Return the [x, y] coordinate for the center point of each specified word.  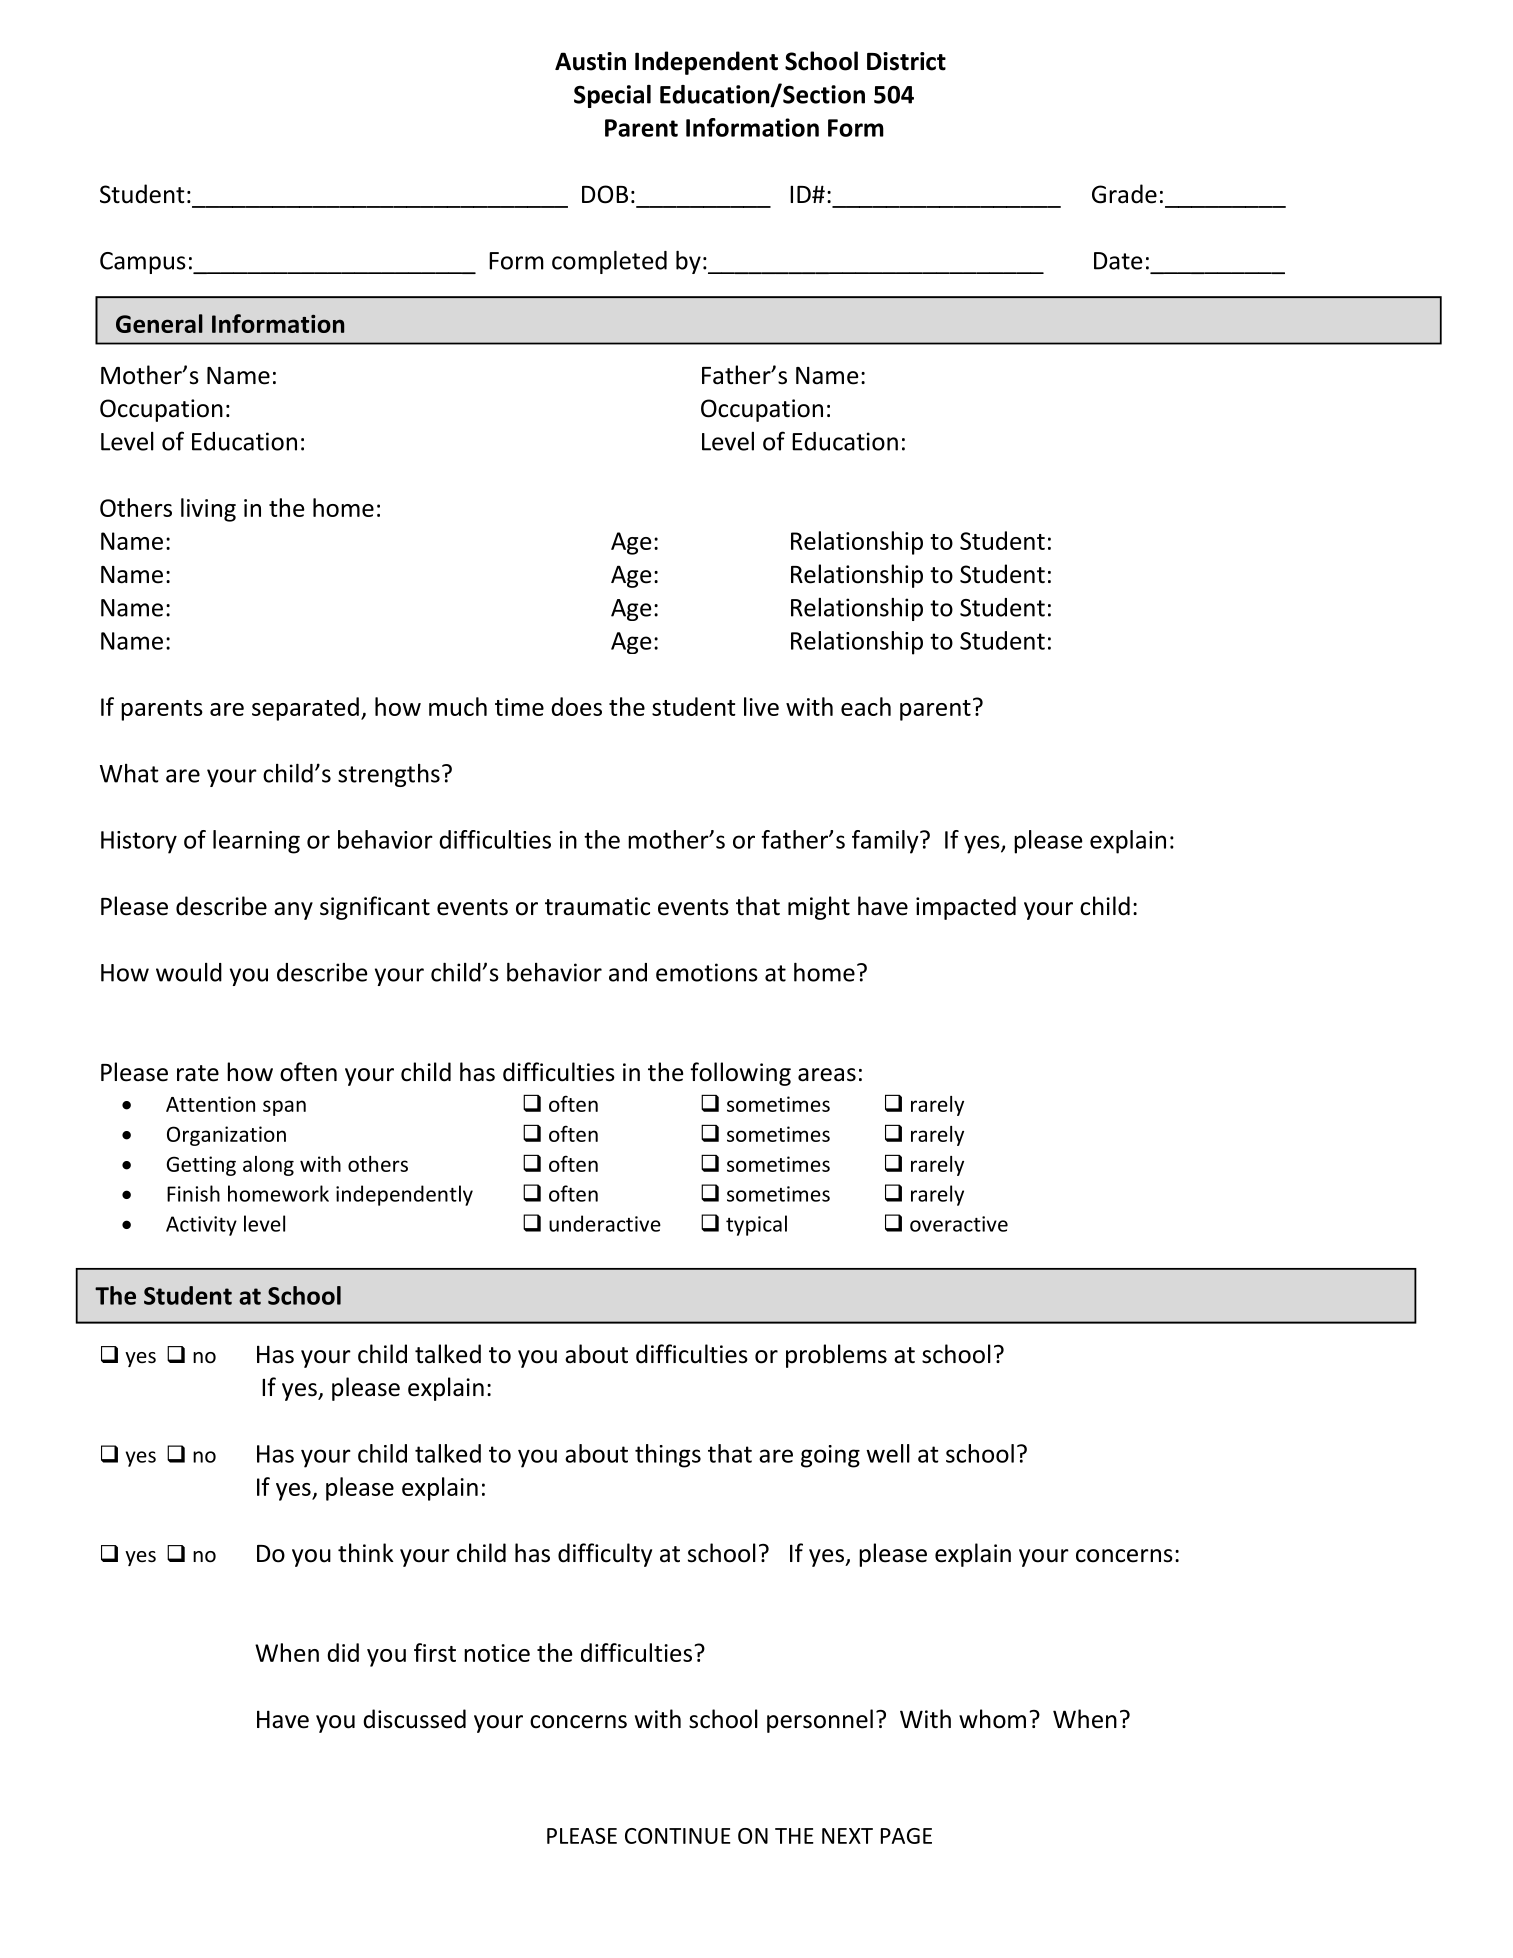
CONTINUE [678, 1836]
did [343, 1652]
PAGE [906, 1836]
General [159, 323]
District [906, 61]
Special [612, 96]
